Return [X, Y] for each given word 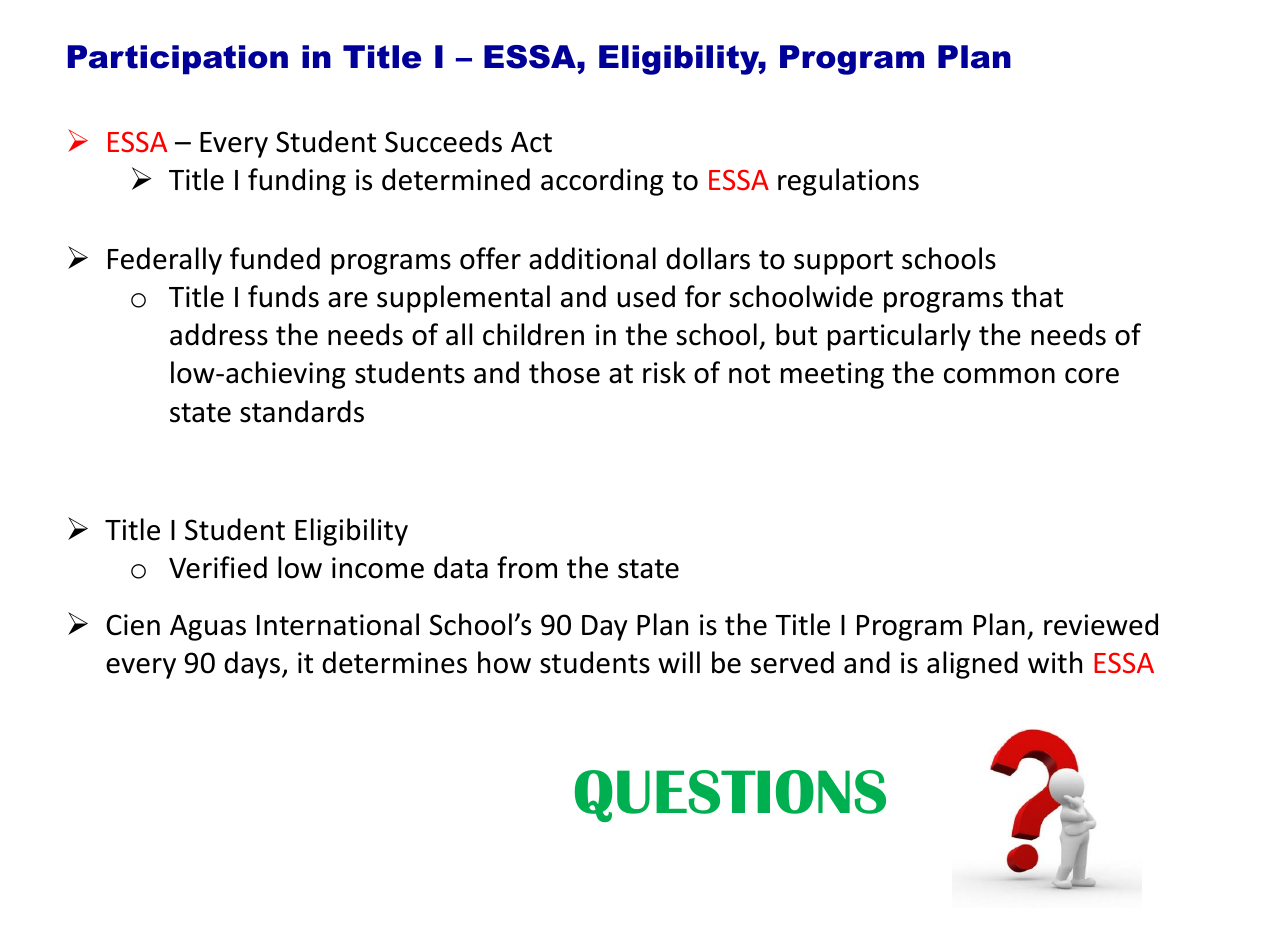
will [679, 662]
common [999, 376]
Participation [178, 60]
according [602, 182]
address [219, 334]
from [527, 567]
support [843, 262]
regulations [848, 182]
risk [664, 372]
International [338, 624]
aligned [972, 665]
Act [531, 142]
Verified [218, 567]
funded [275, 258]
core [1092, 376]
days [252, 665]
